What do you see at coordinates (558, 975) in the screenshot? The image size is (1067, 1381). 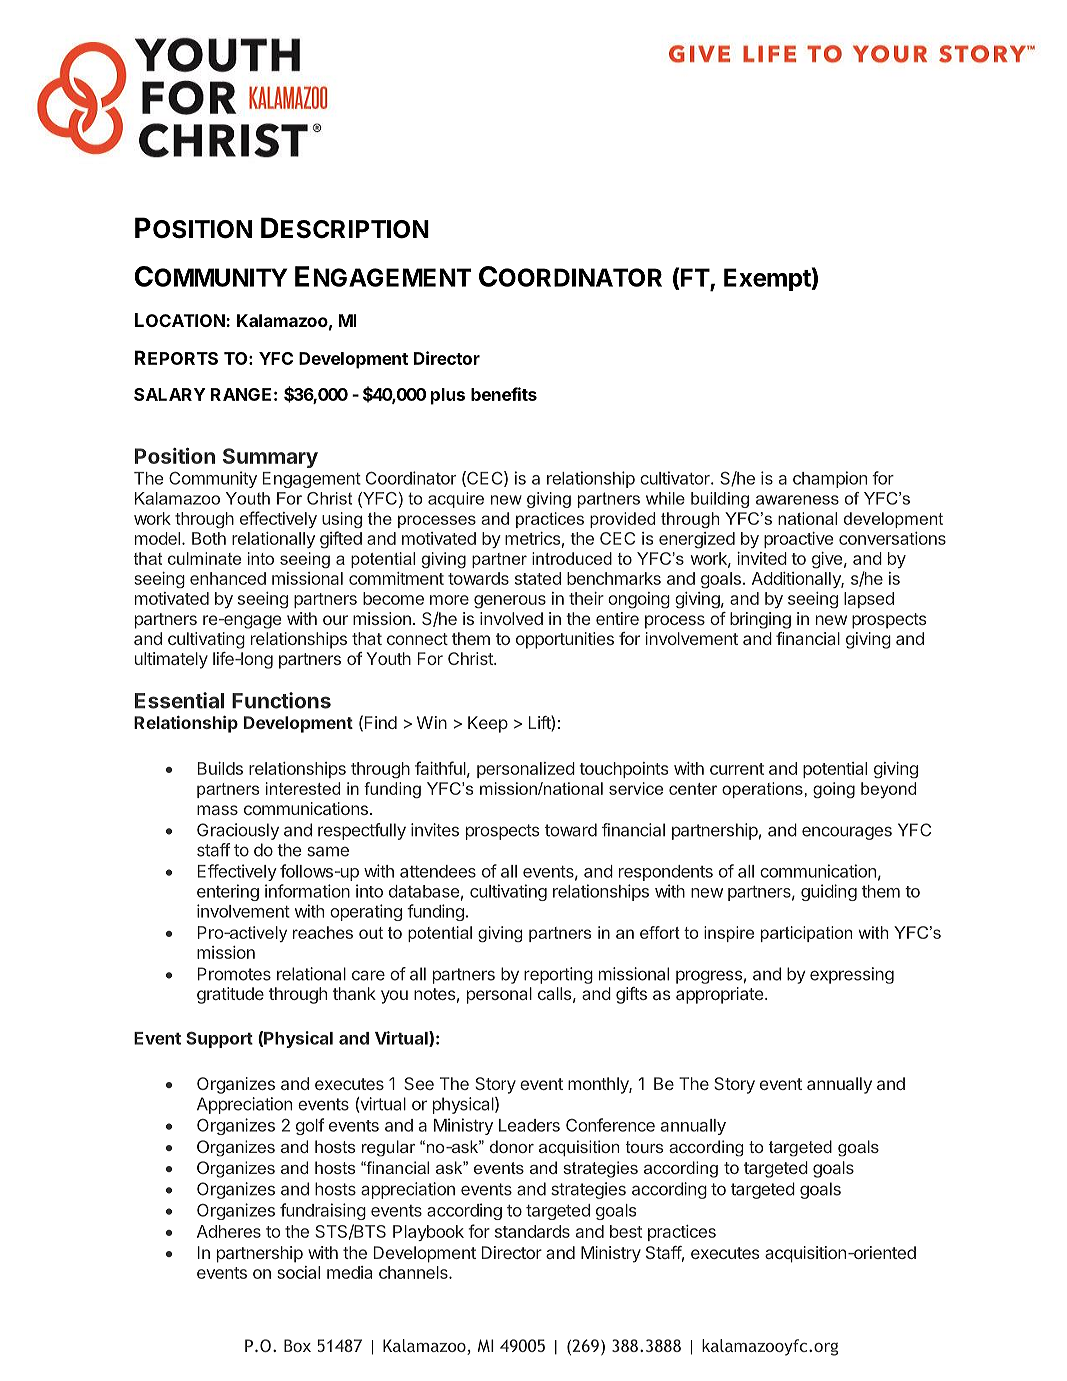 I see `reporting` at bounding box center [558, 975].
